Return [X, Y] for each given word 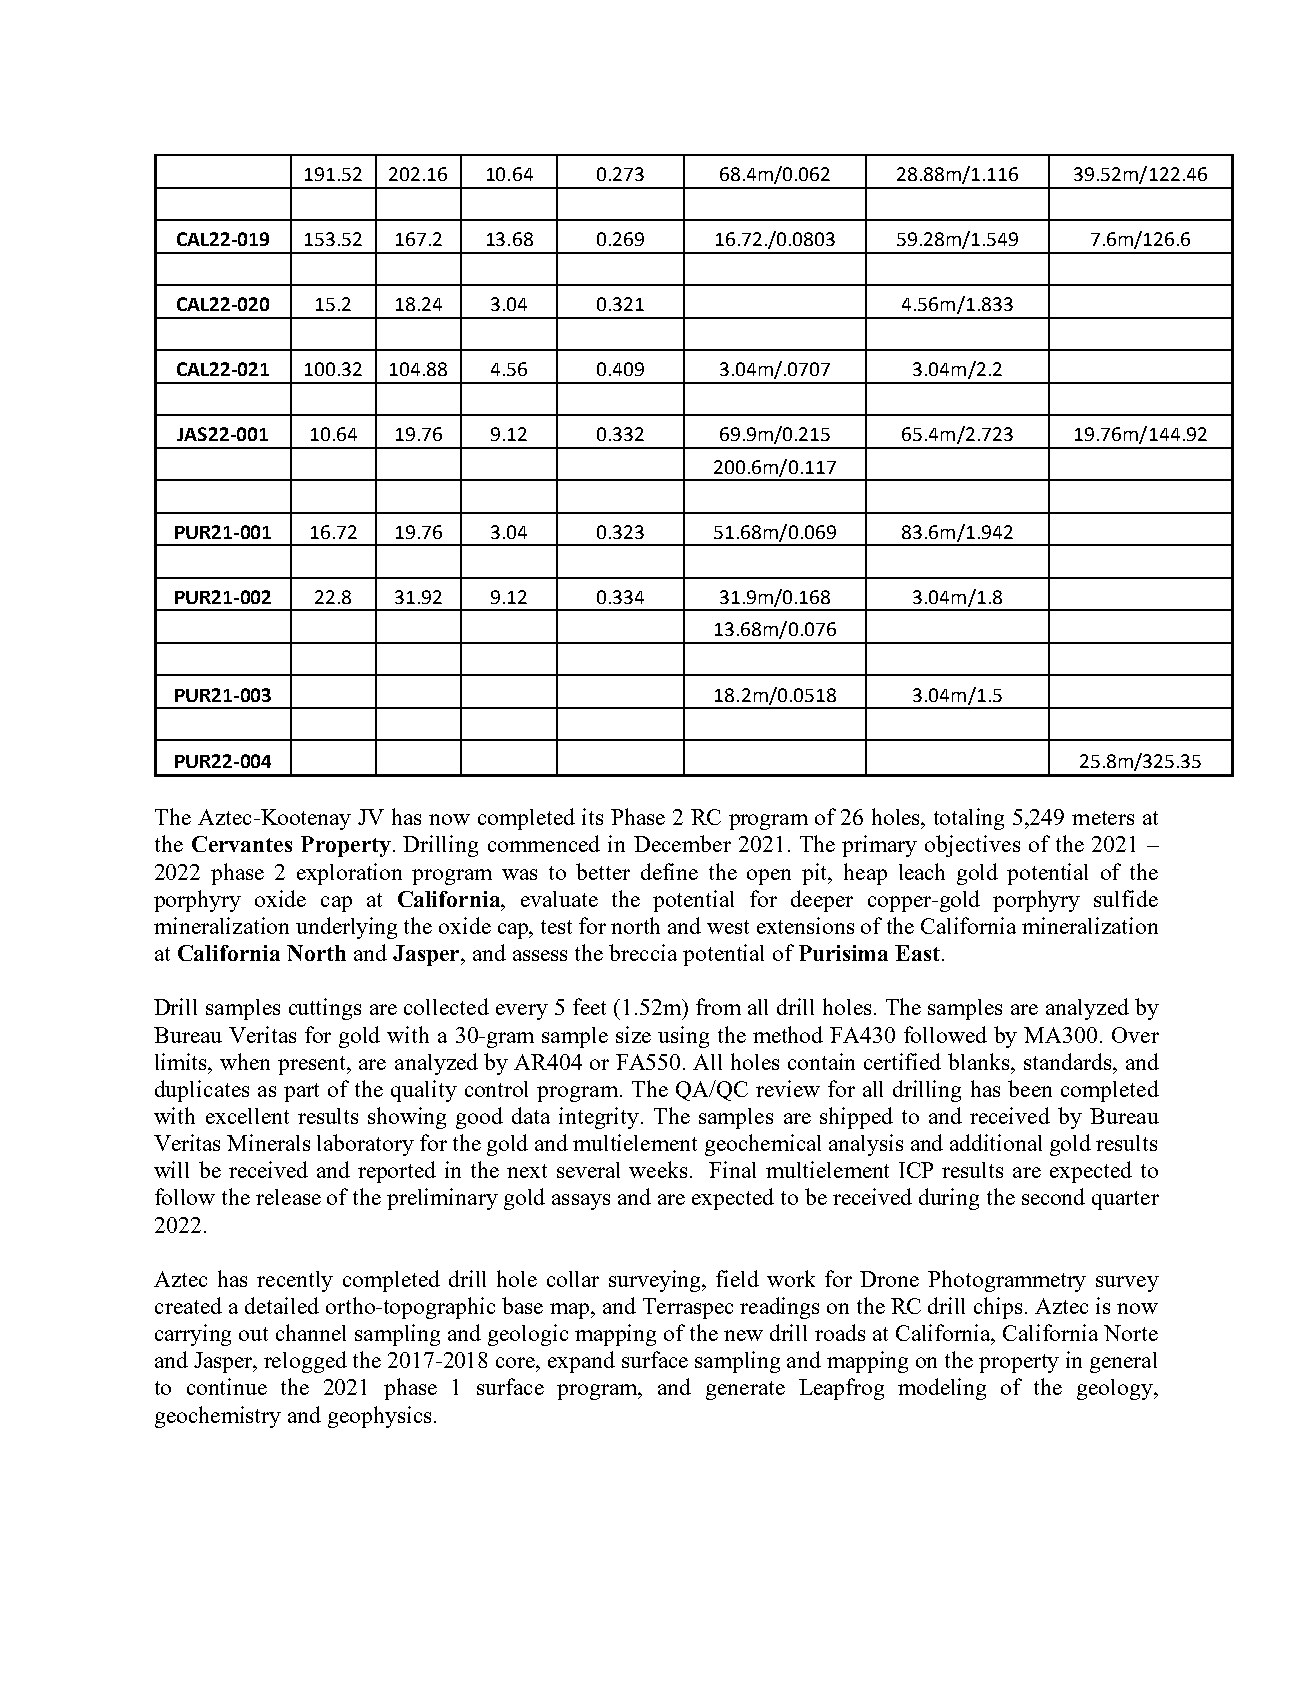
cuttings [325, 1009]
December [682, 843]
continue [227, 1386]
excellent [247, 1116]
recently [295, 1281]
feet [589, 1006]
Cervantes [242, 844]
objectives [972, 846]
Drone [889, 1279]
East [917, 953]
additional [996, 1142]
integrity [600, 1118]
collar [573, 1279]
